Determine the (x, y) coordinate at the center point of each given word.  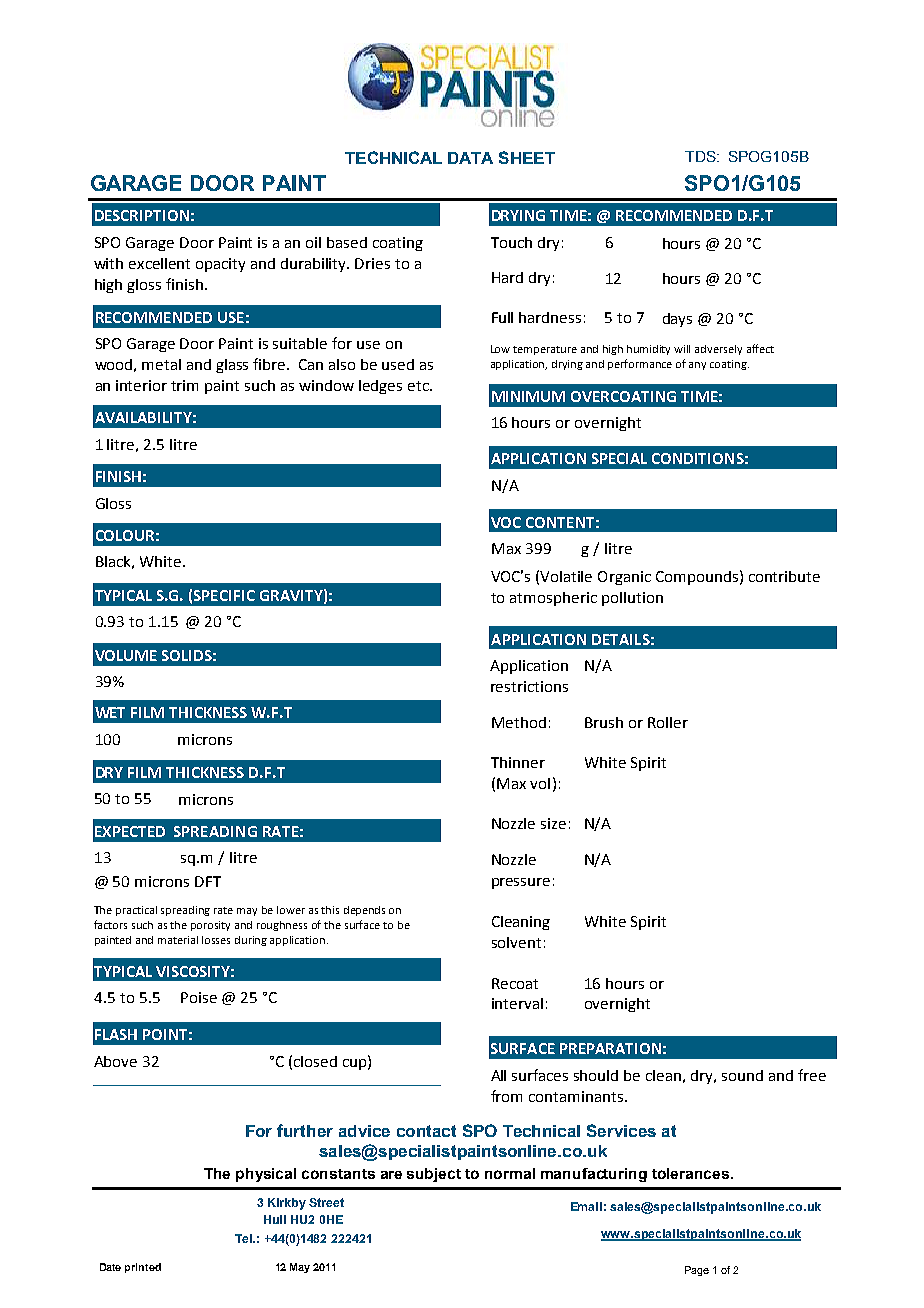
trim (184, 385)
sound (742, 1075)
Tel (245, 1238)
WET (110, 712)
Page (697, 1271)
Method (519, 722)
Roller (668, 722)
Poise (199, 997)
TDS (701, 156)
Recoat (515, 983)
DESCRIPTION (142, 215)
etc (419, 386)
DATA (470, 158)
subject (434, 1175)
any (697, 366)
